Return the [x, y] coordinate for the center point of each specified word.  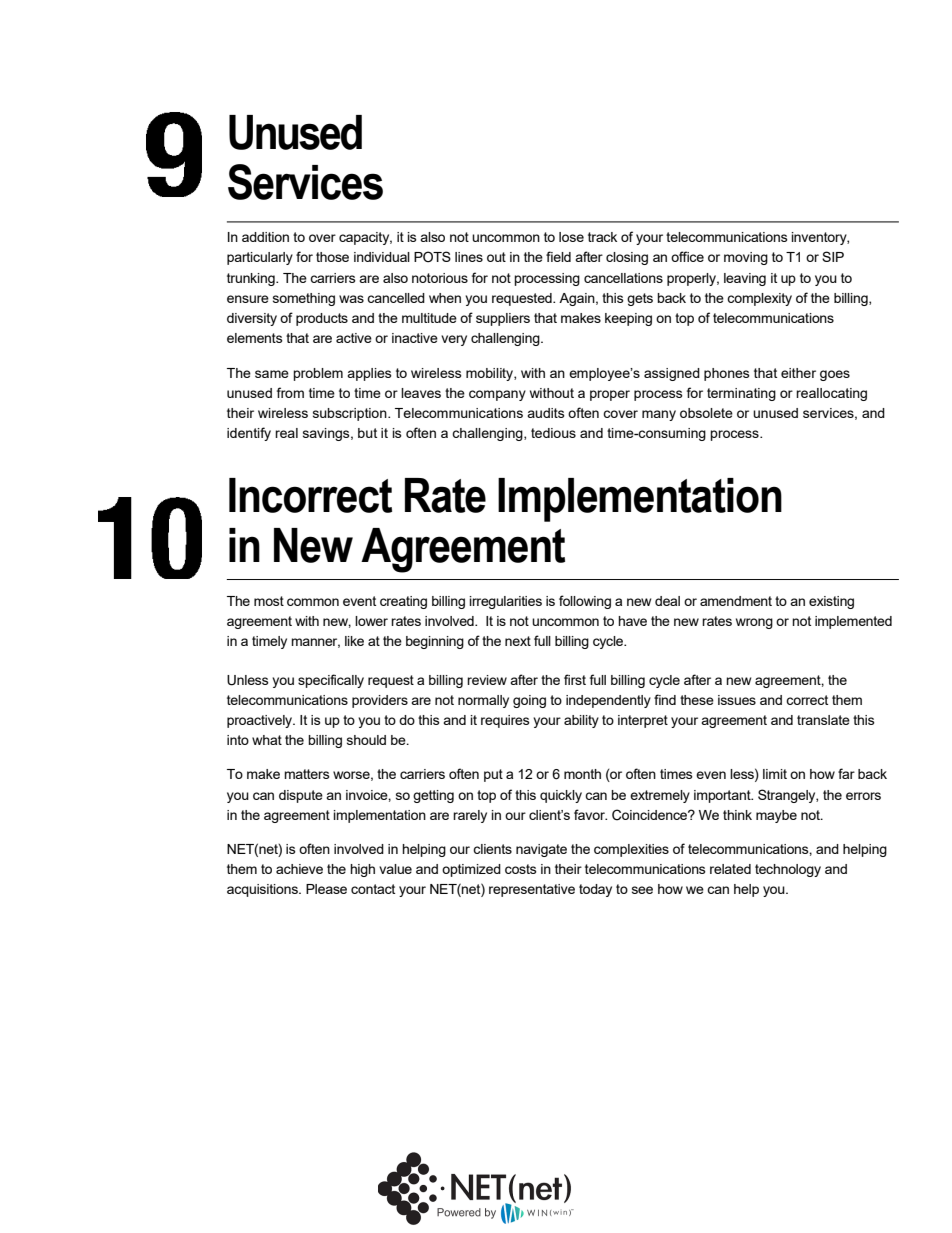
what [267, 740]
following [585, 602]
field [558, 256]
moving [746, 258]
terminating [741, 394]
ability [581, 721]
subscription [351, 414]
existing [831, 602]
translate [823, 720]
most [269, 601]
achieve [299, 869]
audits [546, 413]
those [332, 257]
